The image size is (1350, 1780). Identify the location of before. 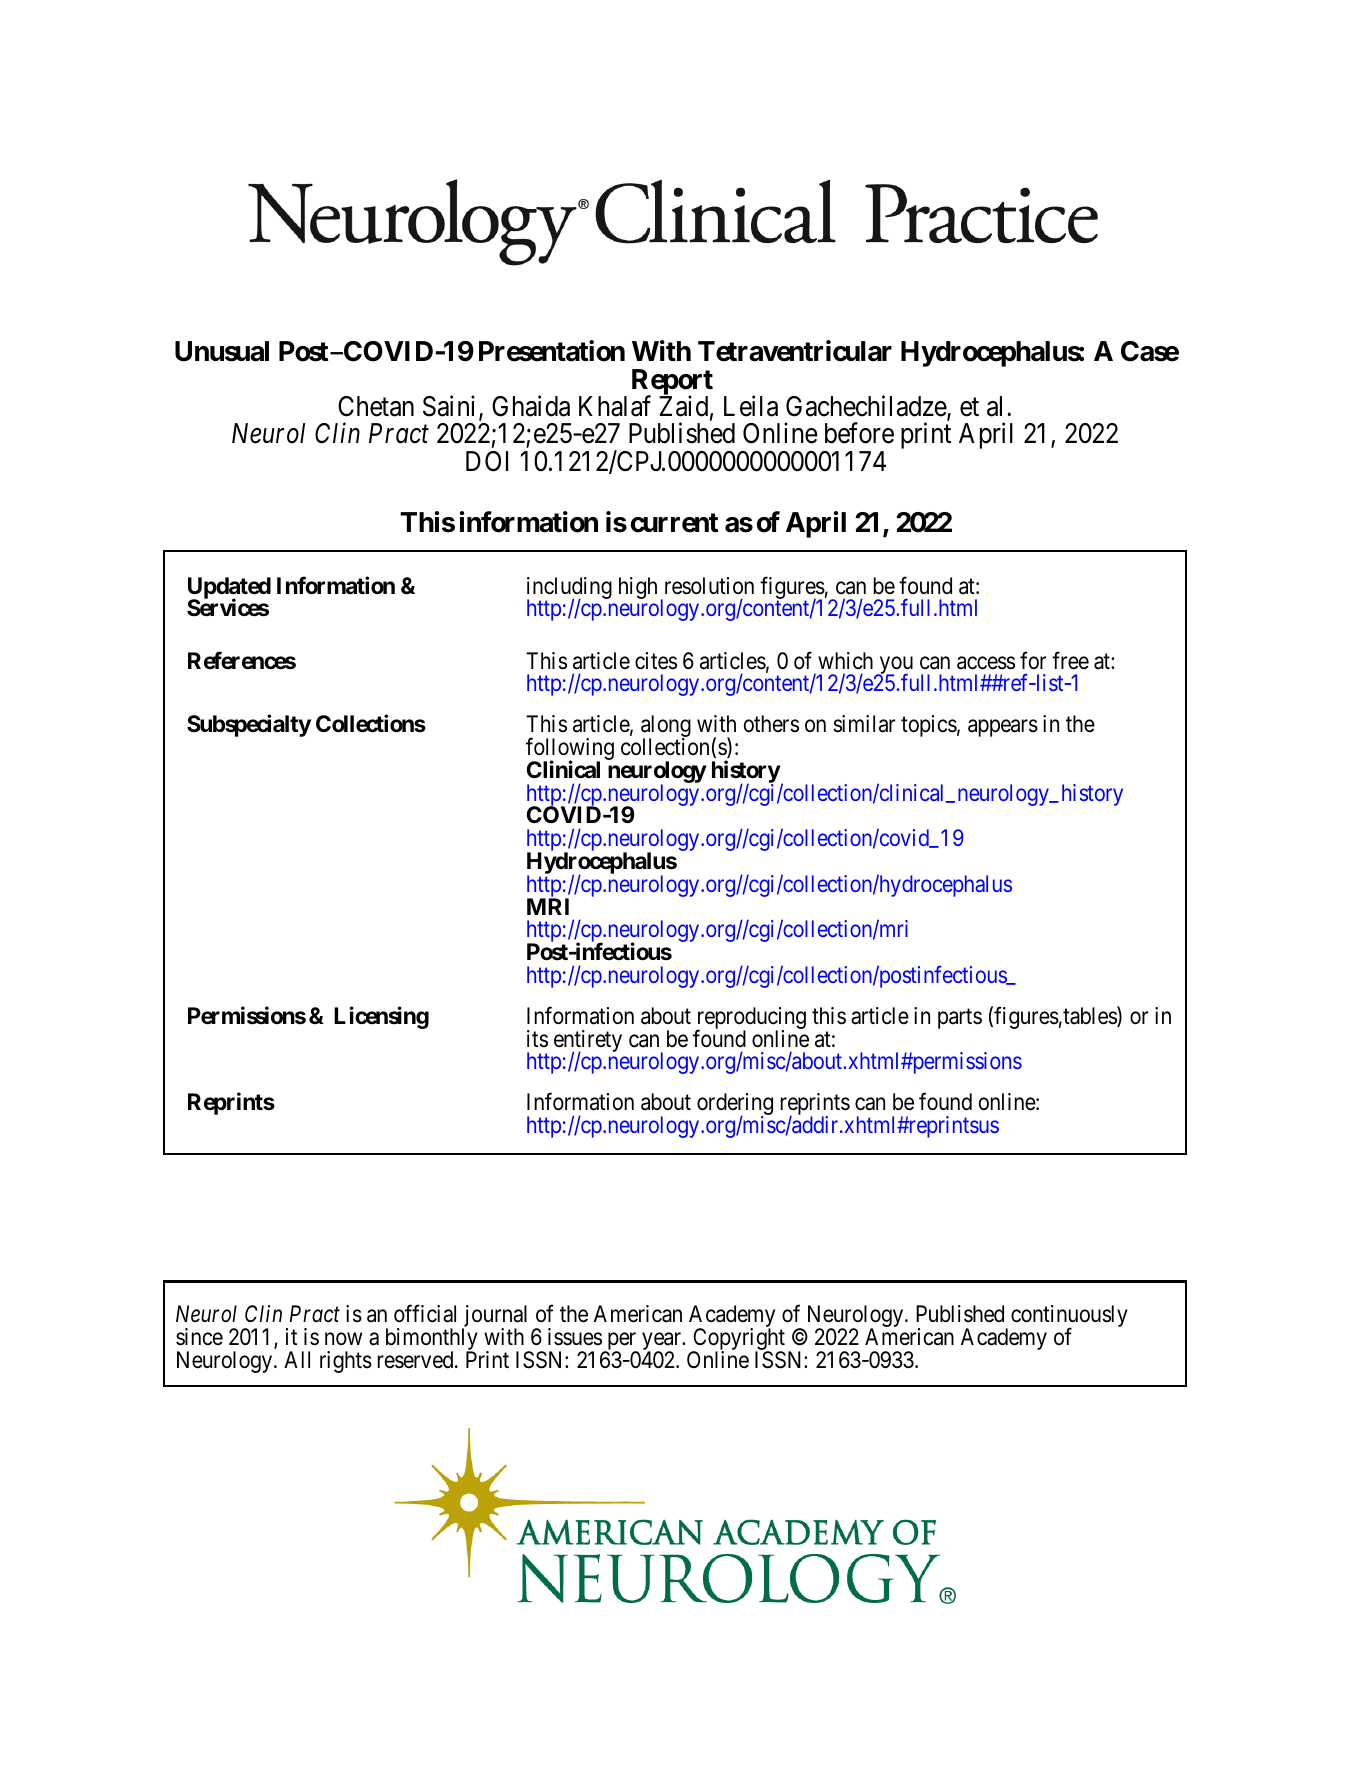
(859, 433).
